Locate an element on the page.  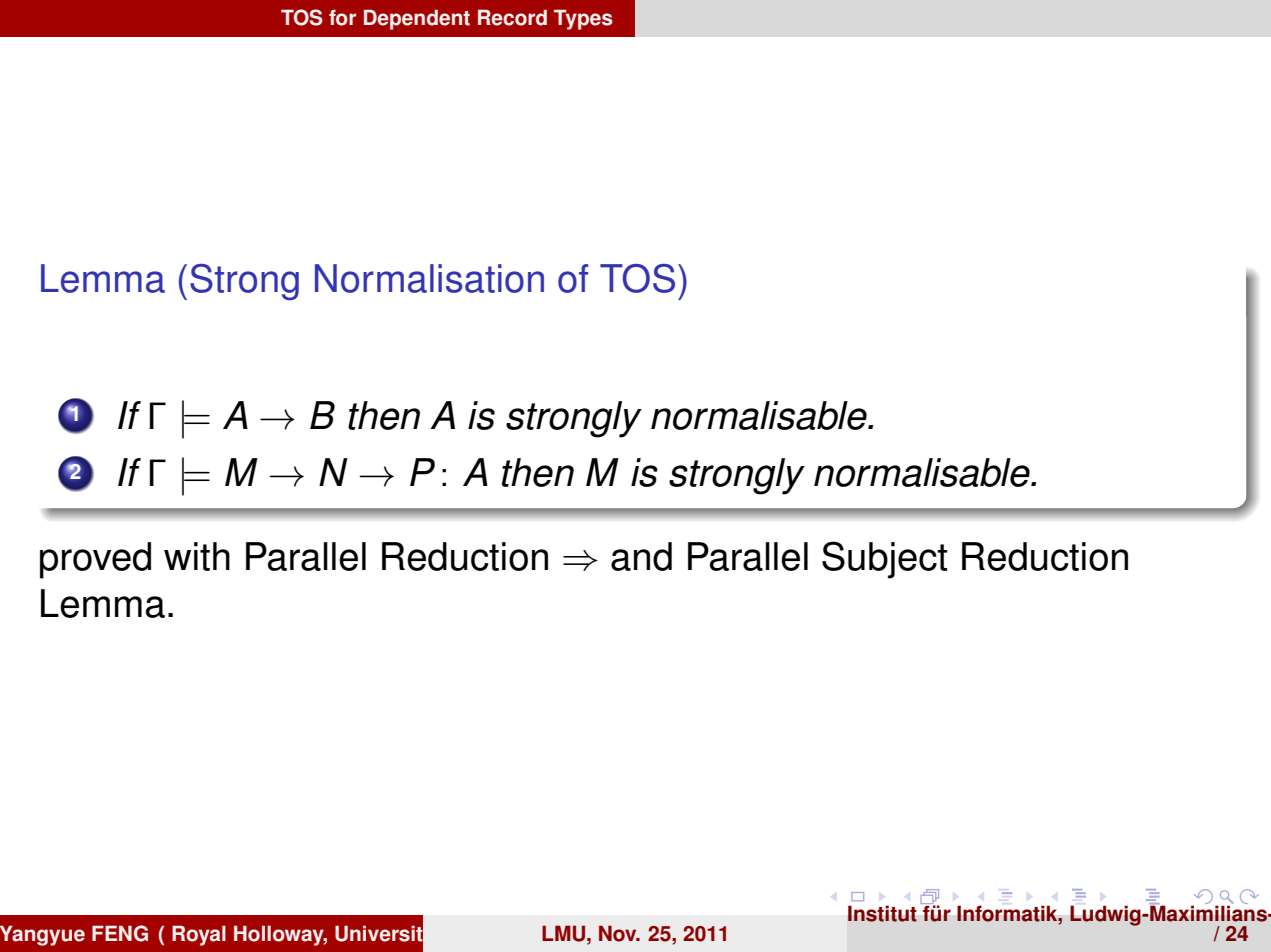
Record is located at coordinates (512, 17).
